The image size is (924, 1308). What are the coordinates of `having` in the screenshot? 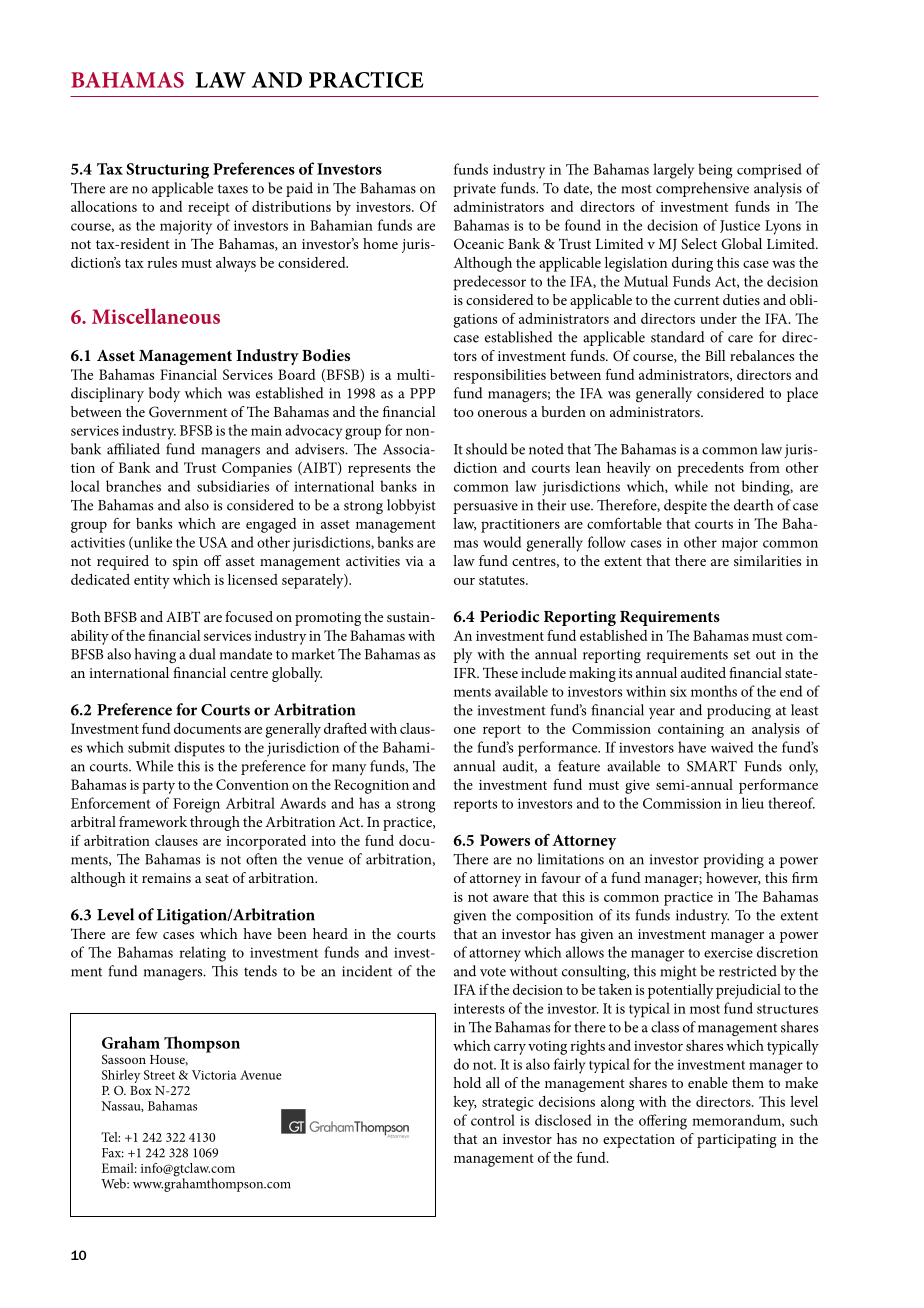 It's located at (155, 655).
